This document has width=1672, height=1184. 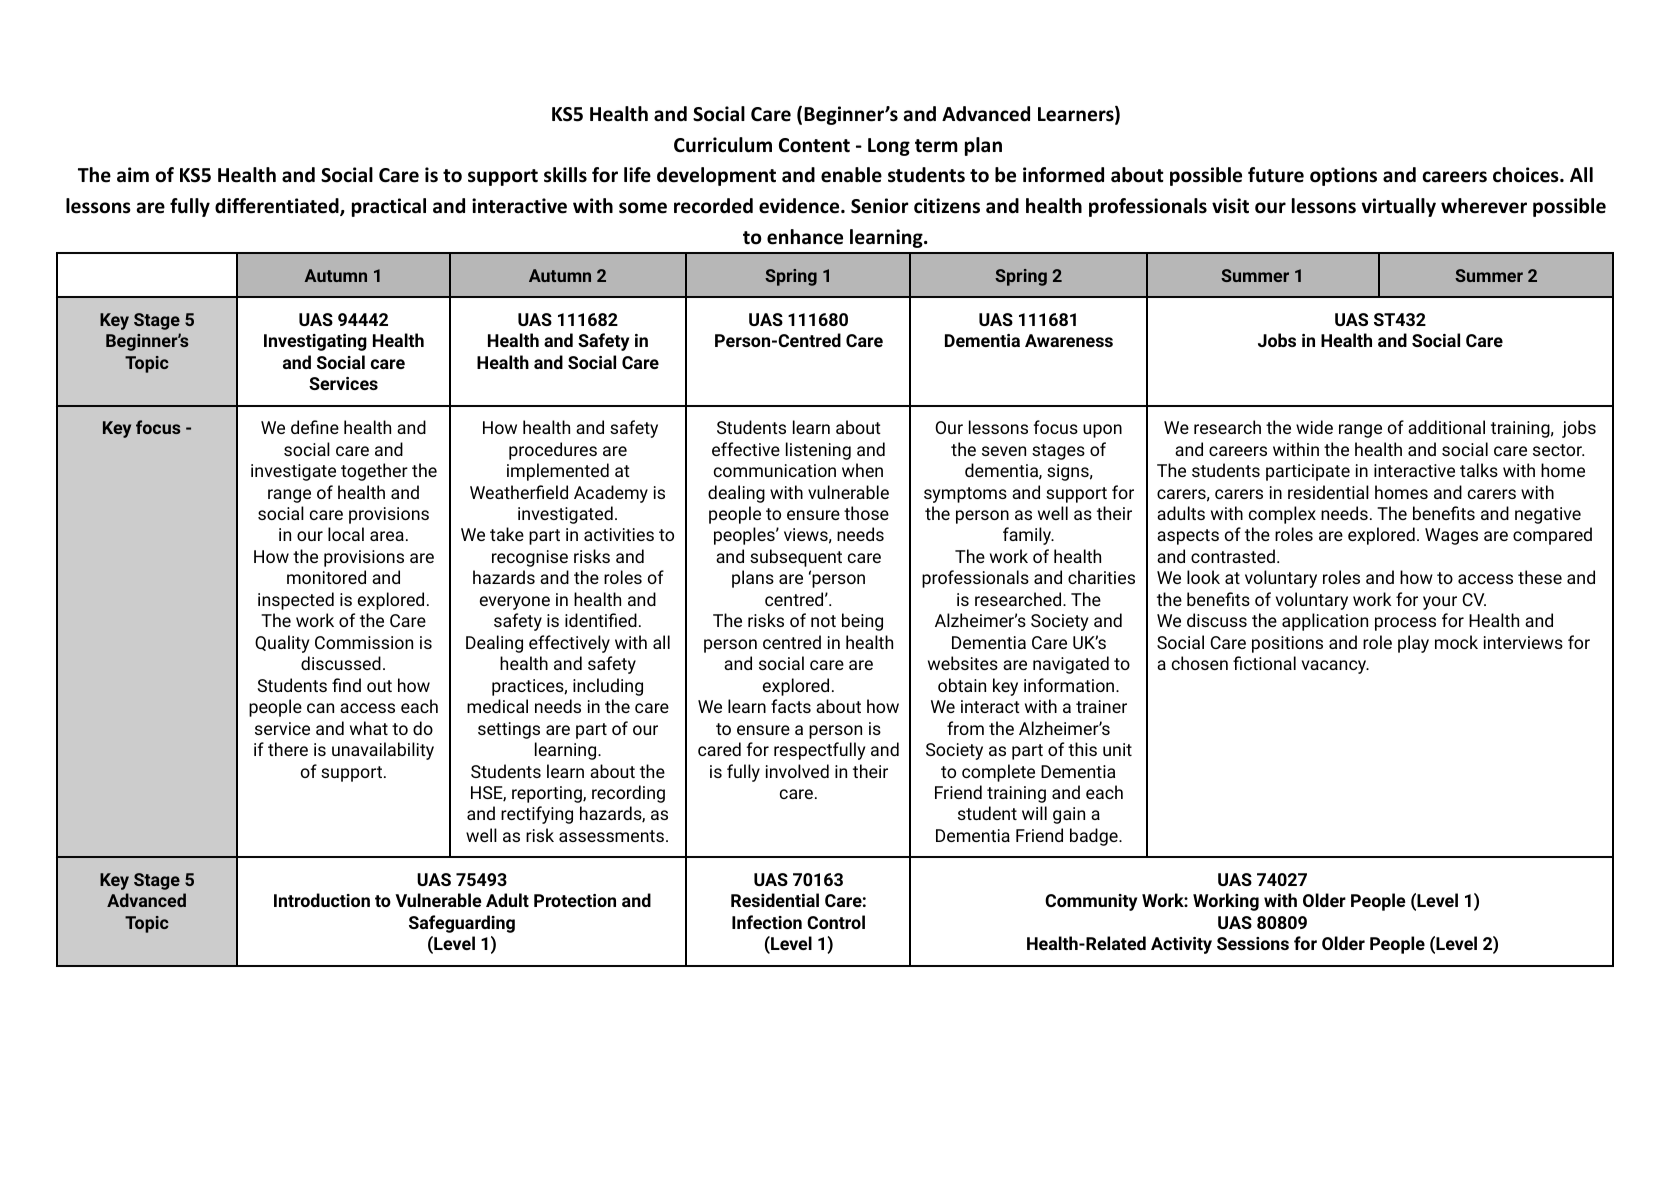 I want to click on local, so click(x=346, y=534).
